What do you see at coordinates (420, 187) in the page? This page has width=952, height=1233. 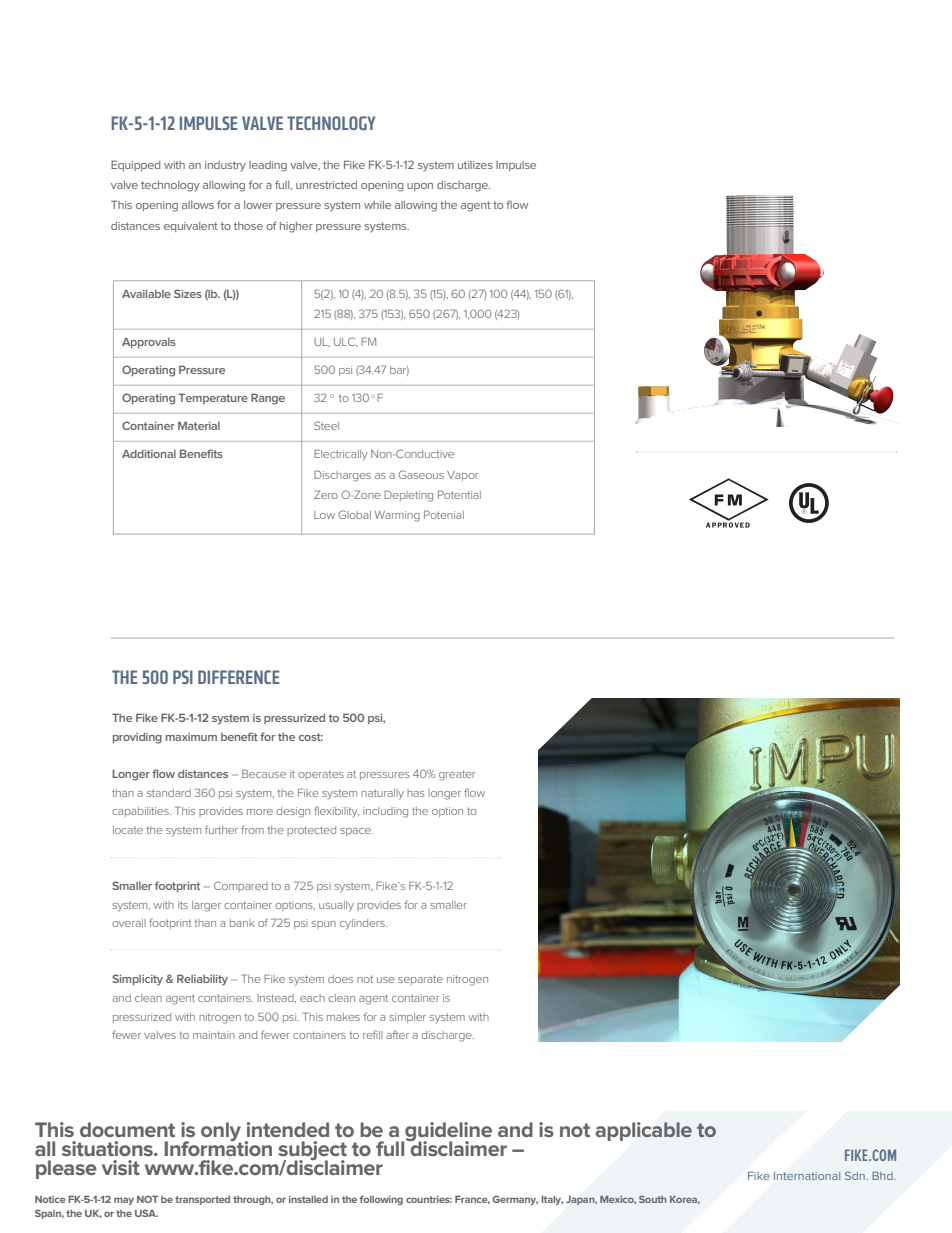 I see `upon` at bounding box center [420, 187].
